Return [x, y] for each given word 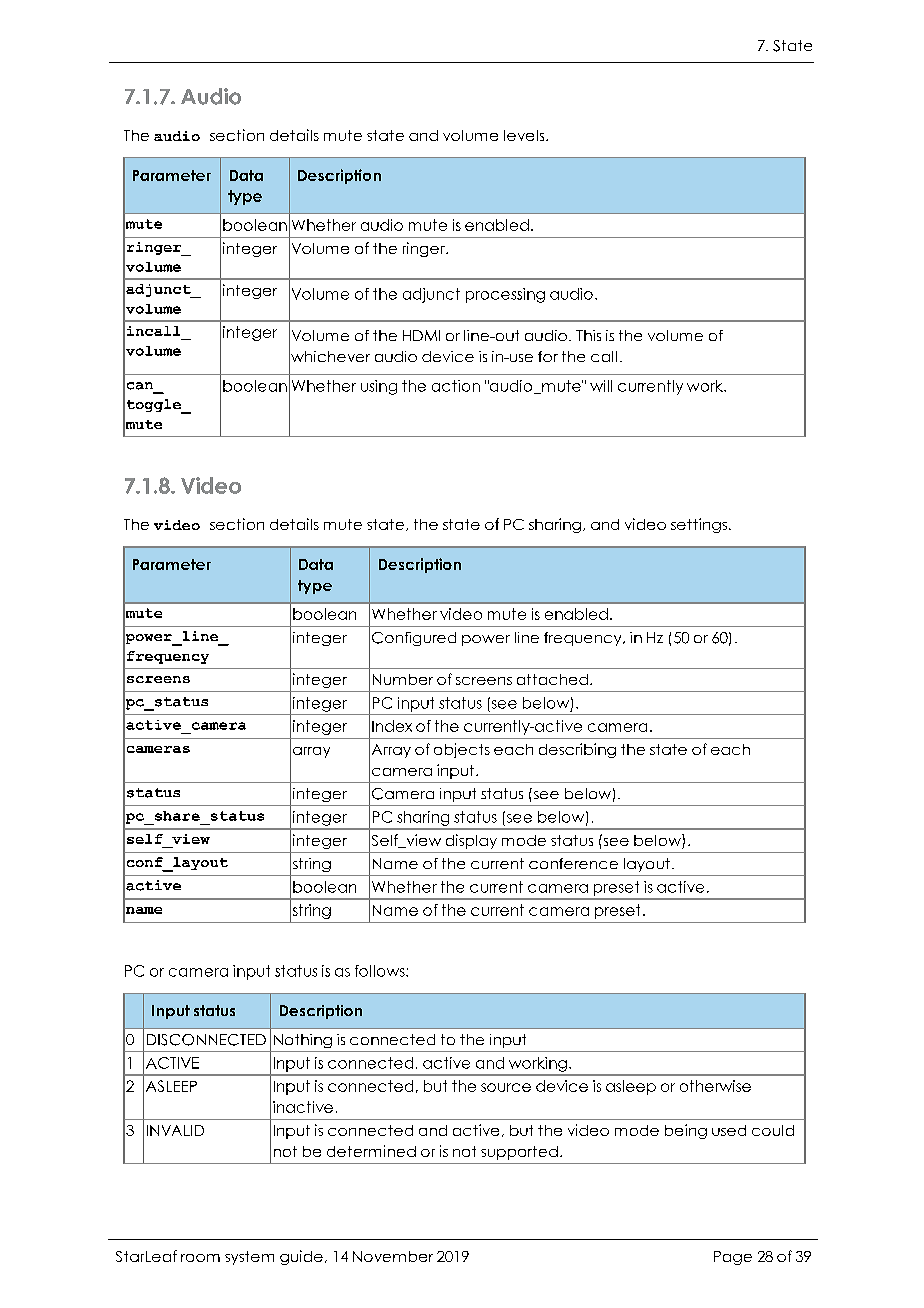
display [471, 841]
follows [381, 971]
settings [700, 525]
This [588, 335]
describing [577, 750]
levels [525, 135]
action [456, 386]
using [379, 387]
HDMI [421, 335]
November [393, 1256]
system [249, 1258]
